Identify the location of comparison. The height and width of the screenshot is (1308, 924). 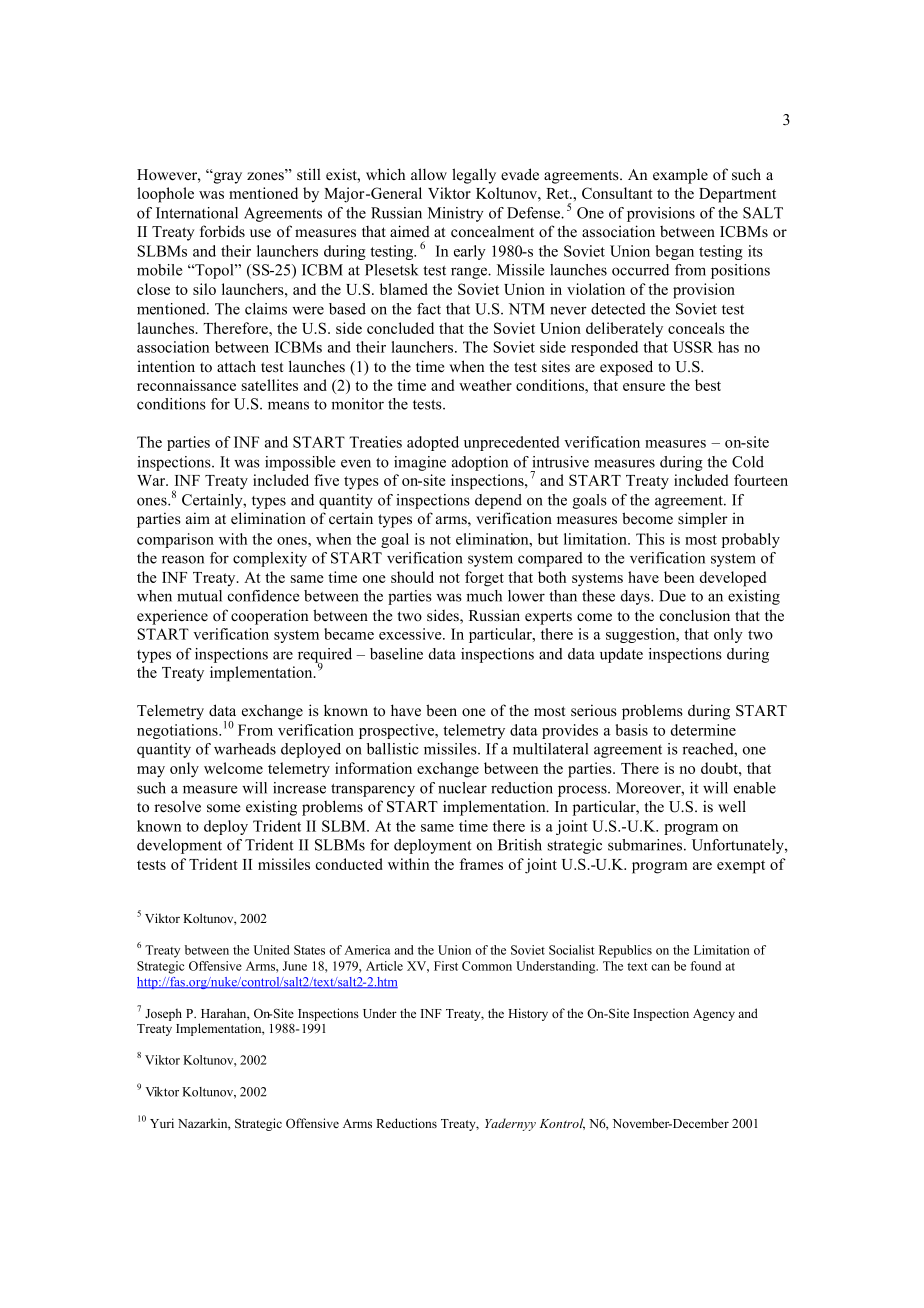
(175, 540).
